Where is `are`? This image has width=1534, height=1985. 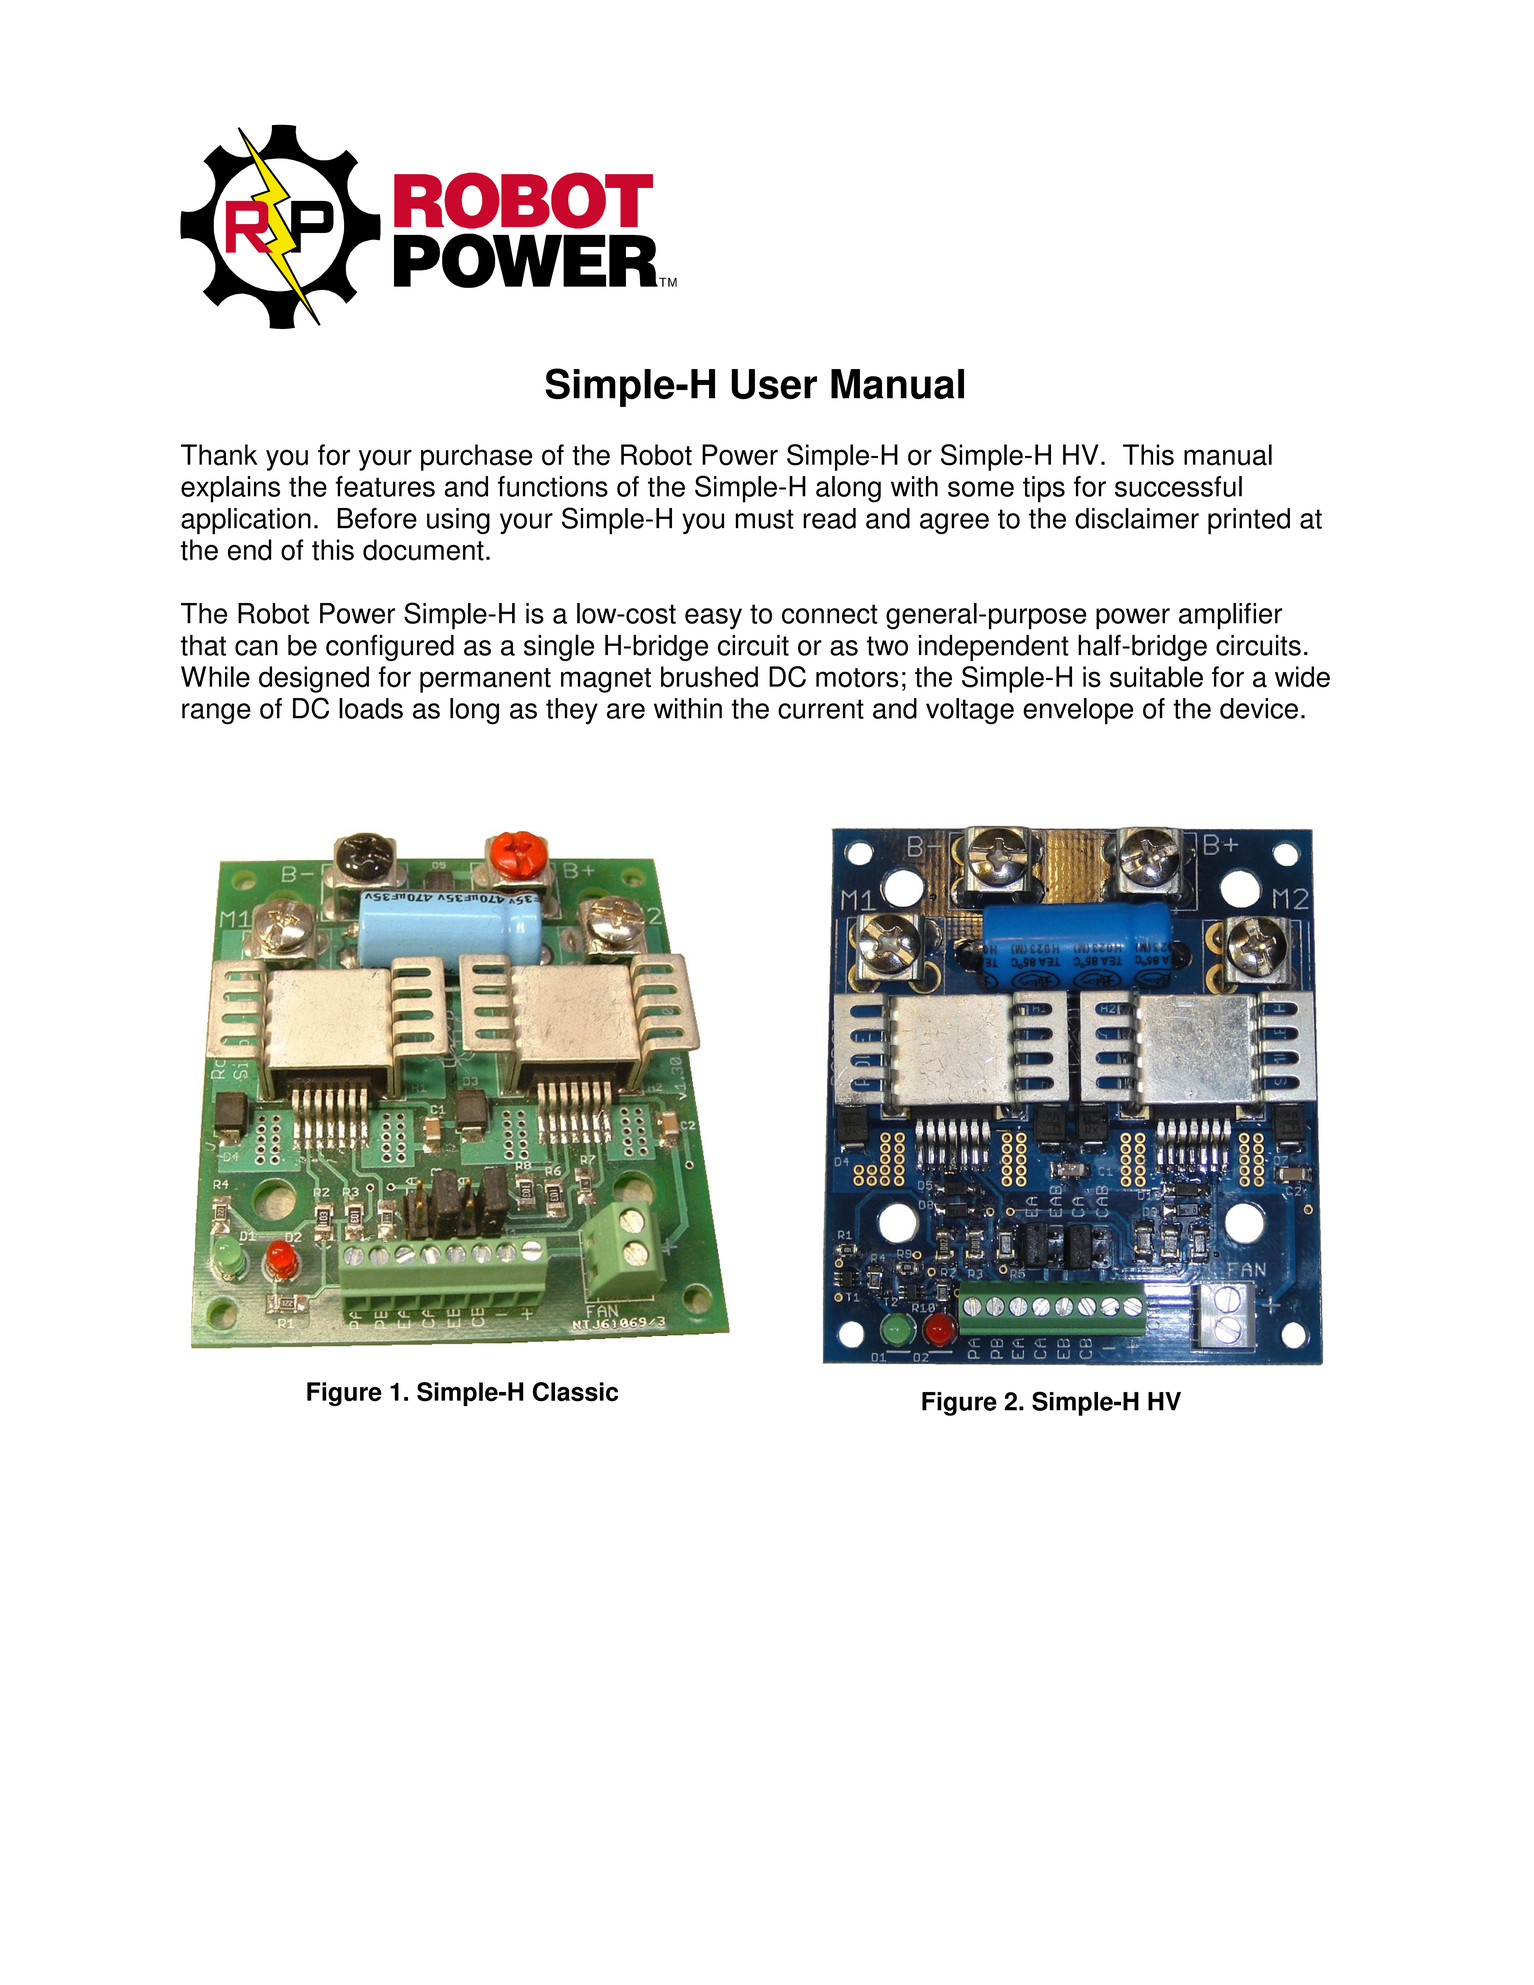 are is located at coordinates (626, 711).
